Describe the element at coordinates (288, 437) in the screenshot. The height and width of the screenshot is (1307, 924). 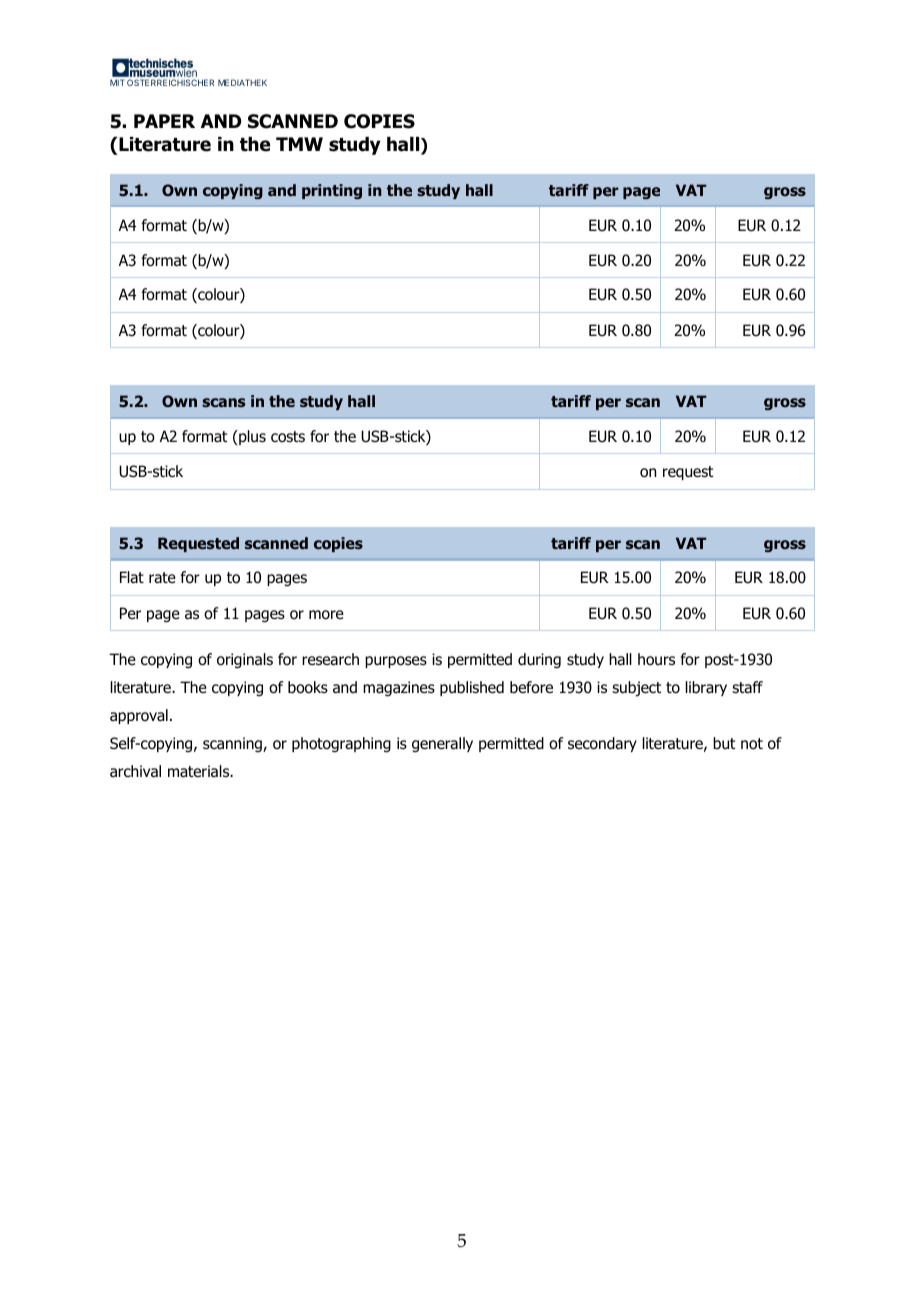
I see `costs` at that location.
